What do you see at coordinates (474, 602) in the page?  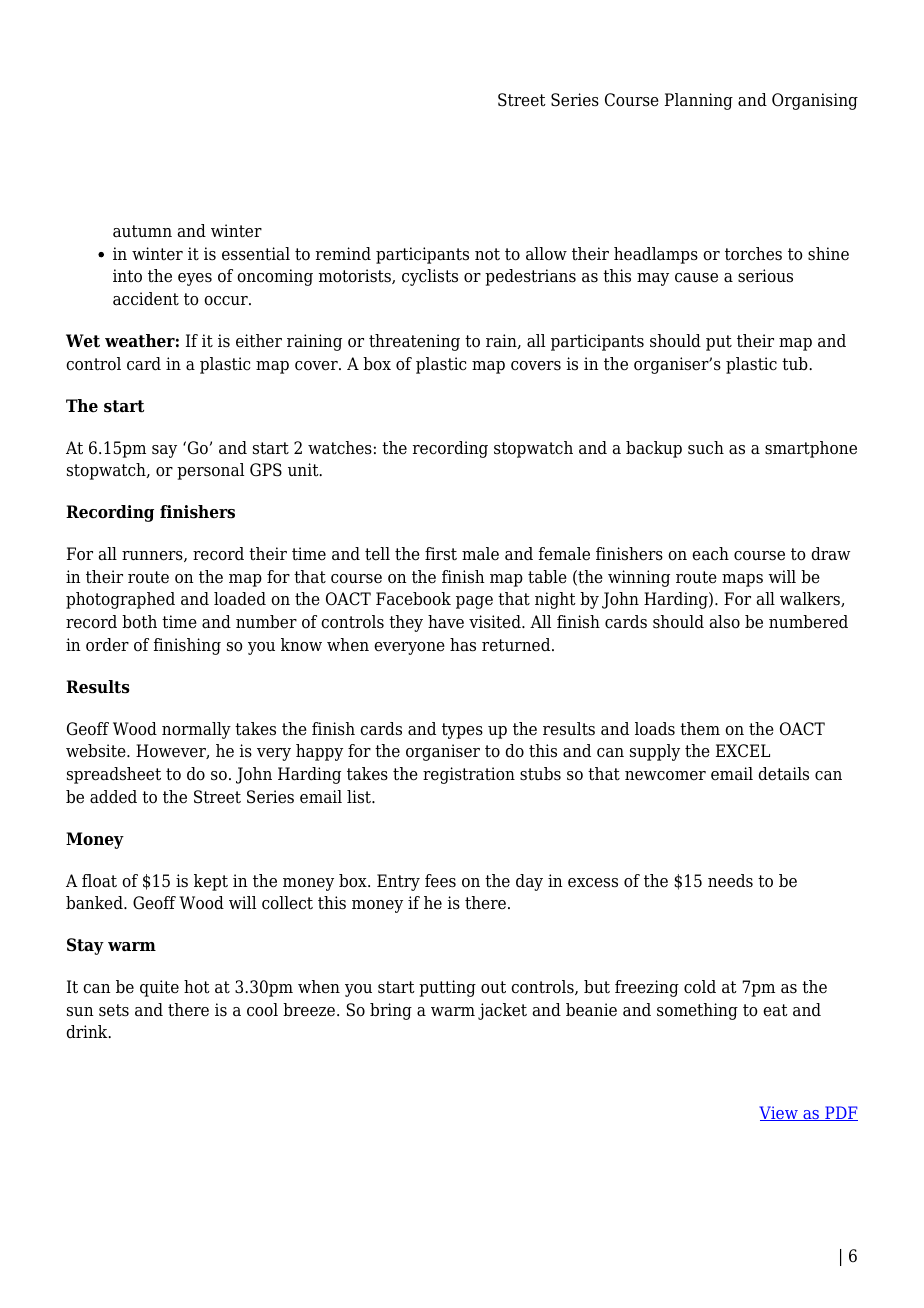 I see `page` at bounding box center [474, 602].
